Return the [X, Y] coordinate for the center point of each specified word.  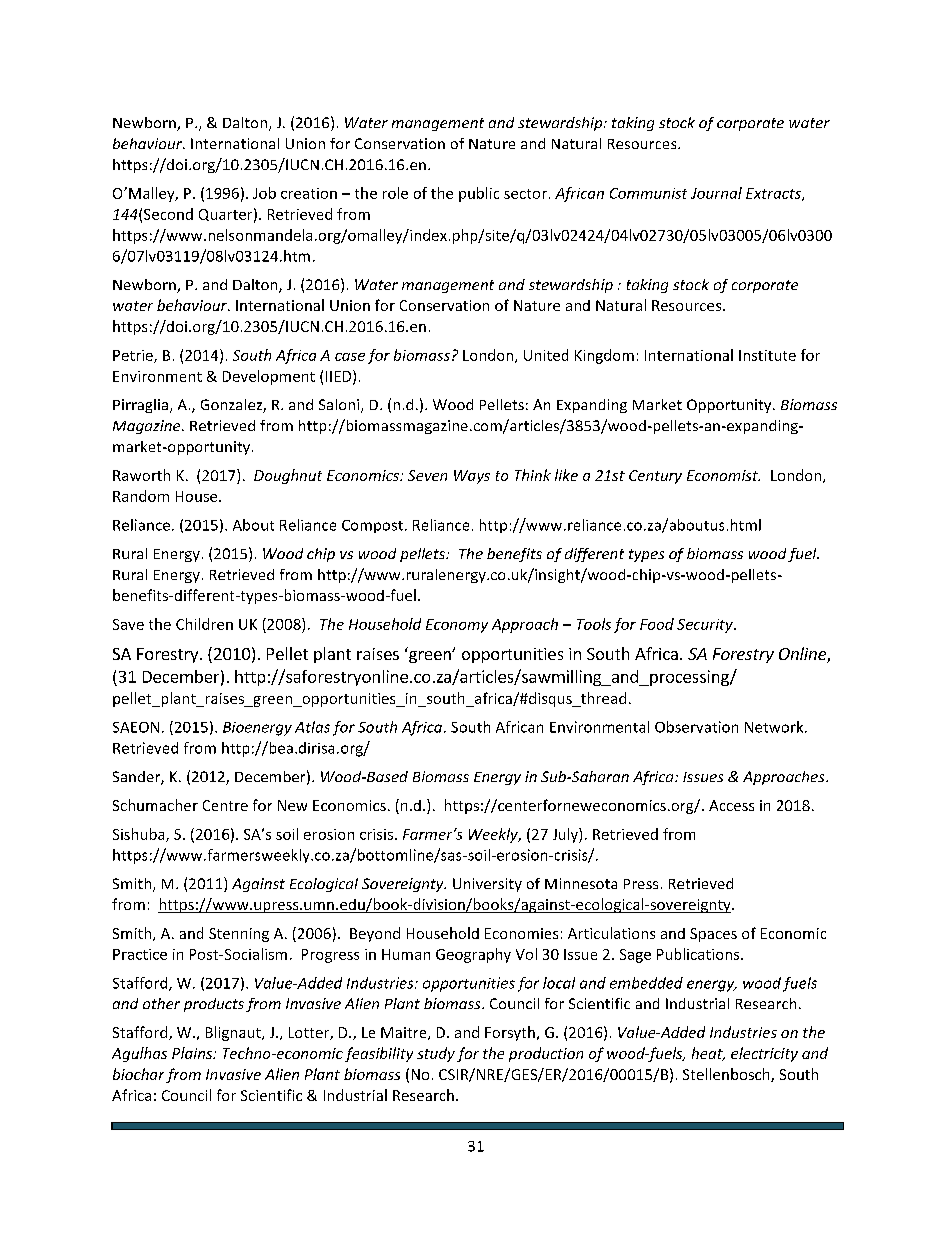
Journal [716, 193]
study [436, 1054]
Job [264, 193]
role [395, 193]
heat [708, 1054]
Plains [193, 1053]
